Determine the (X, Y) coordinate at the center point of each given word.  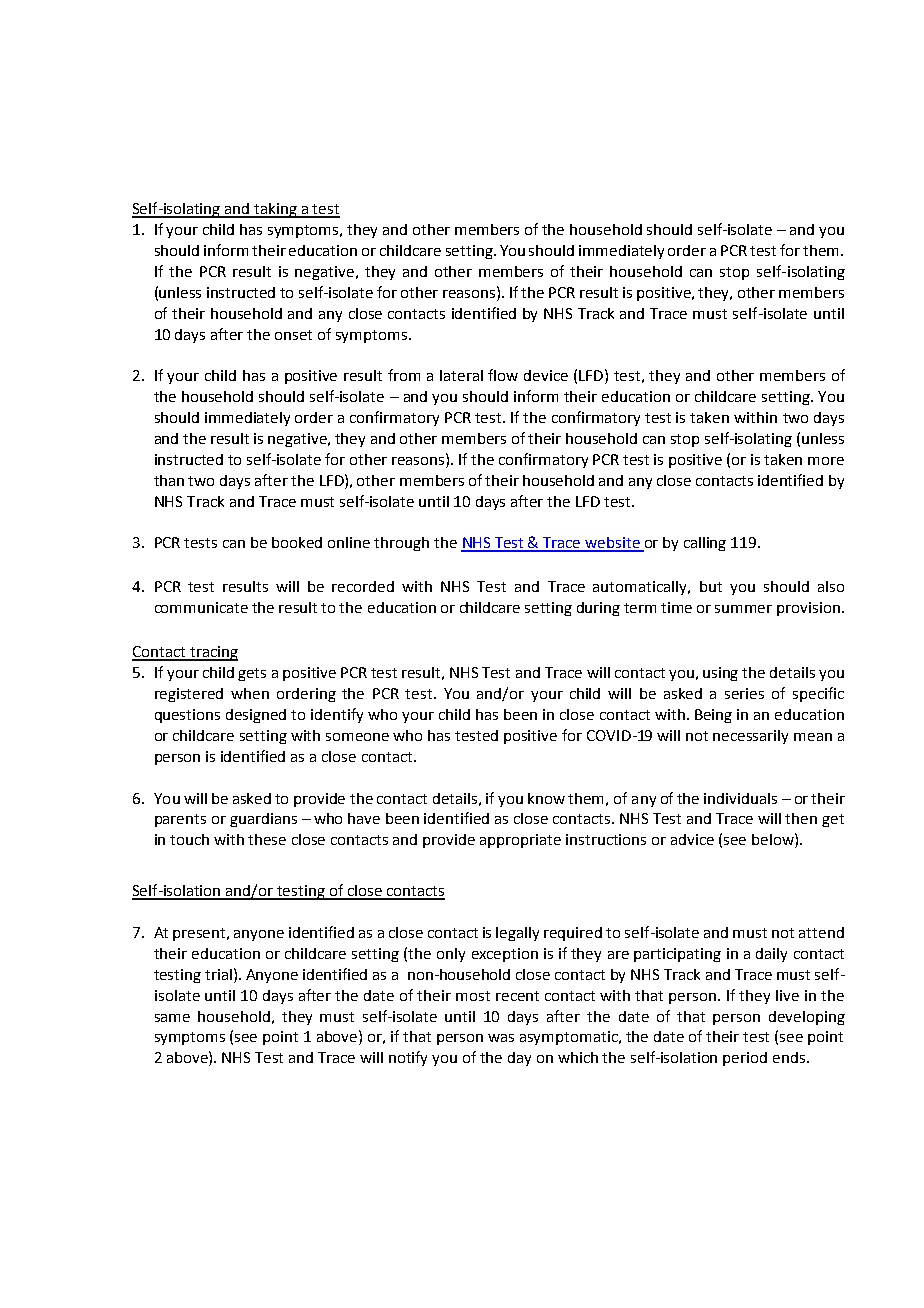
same (172, 1018)
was (501, 1038)
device (546, 375)
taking (276, 210)
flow (503, 375)
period (745, 1059)
